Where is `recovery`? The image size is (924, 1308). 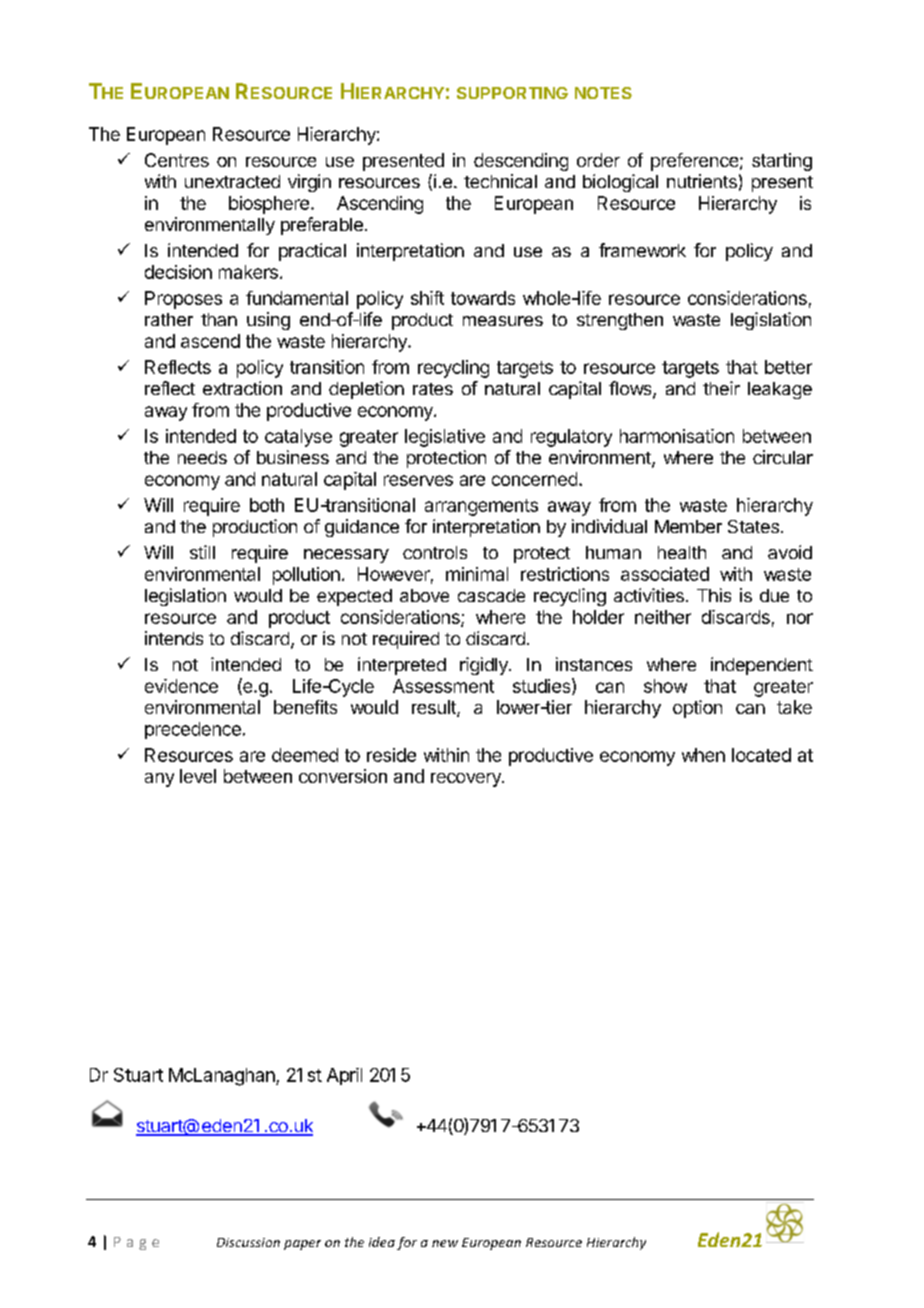 recovery is located at coordinates (467, 780).
